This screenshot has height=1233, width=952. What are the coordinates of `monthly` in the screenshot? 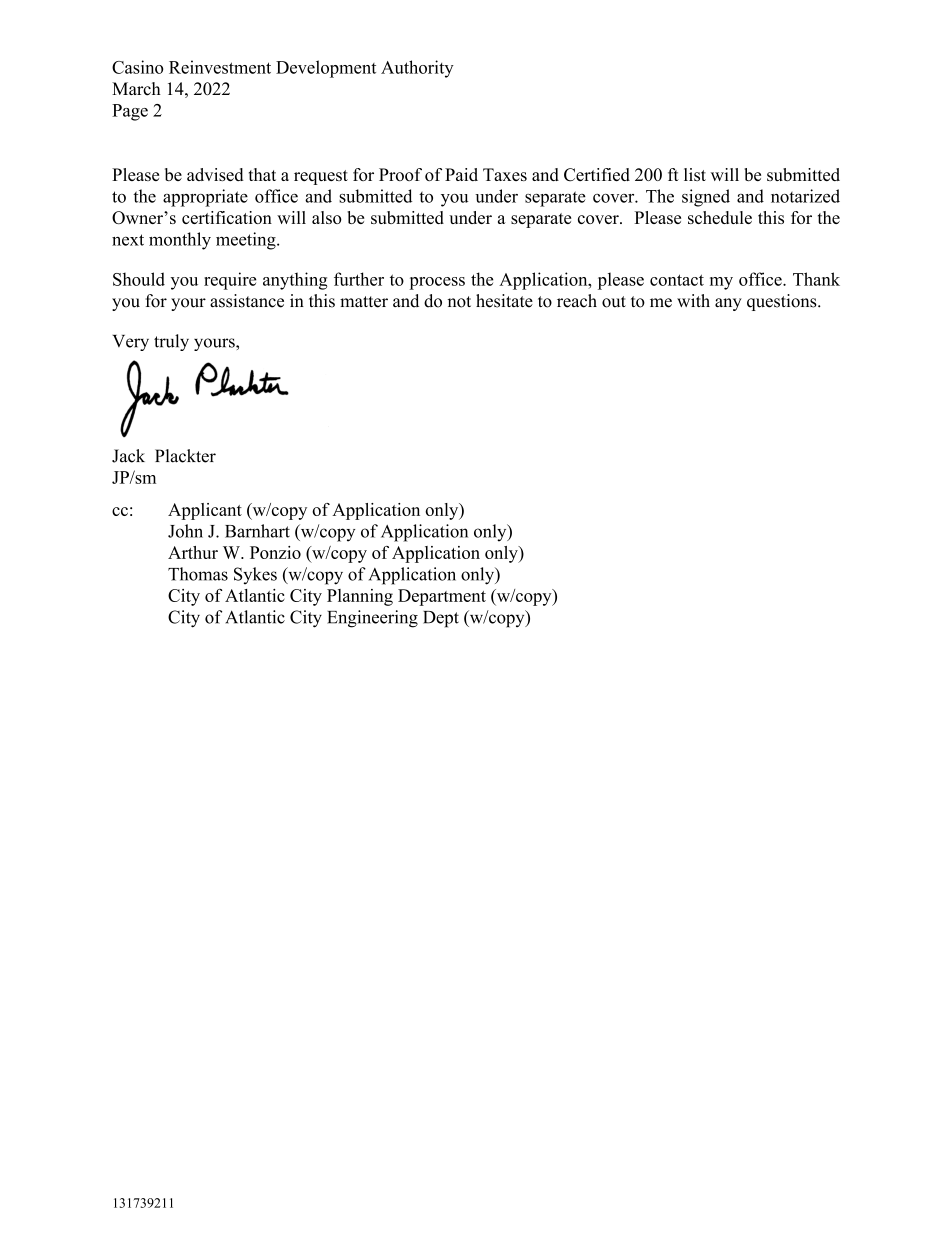 It's located at (180, 241).
